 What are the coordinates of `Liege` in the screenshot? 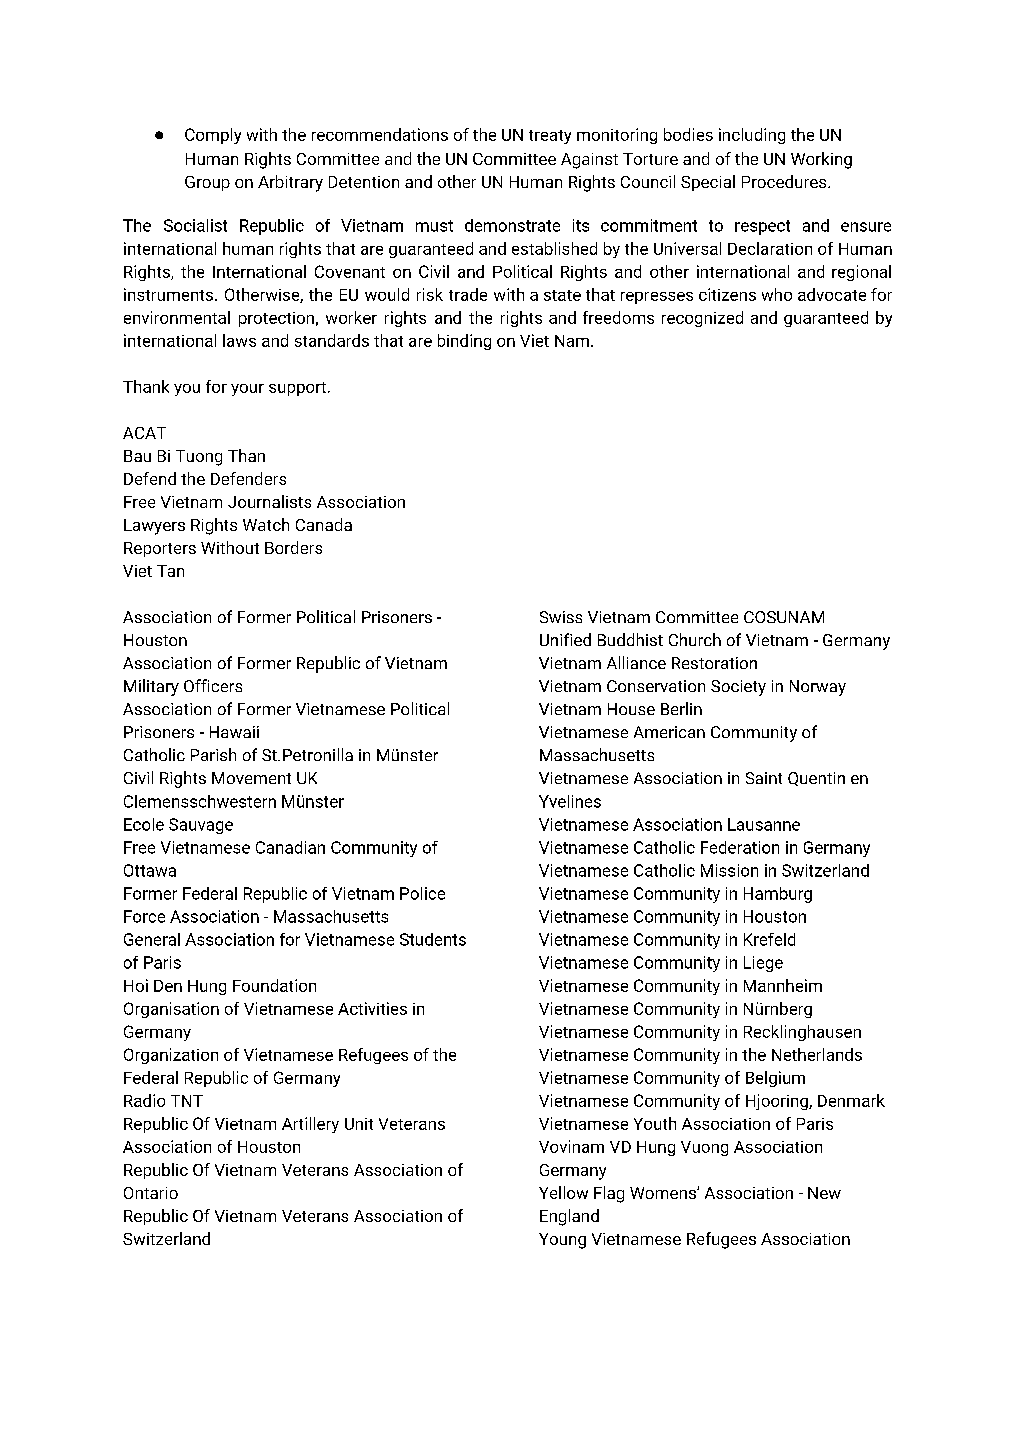 It's located at (763, 964).
